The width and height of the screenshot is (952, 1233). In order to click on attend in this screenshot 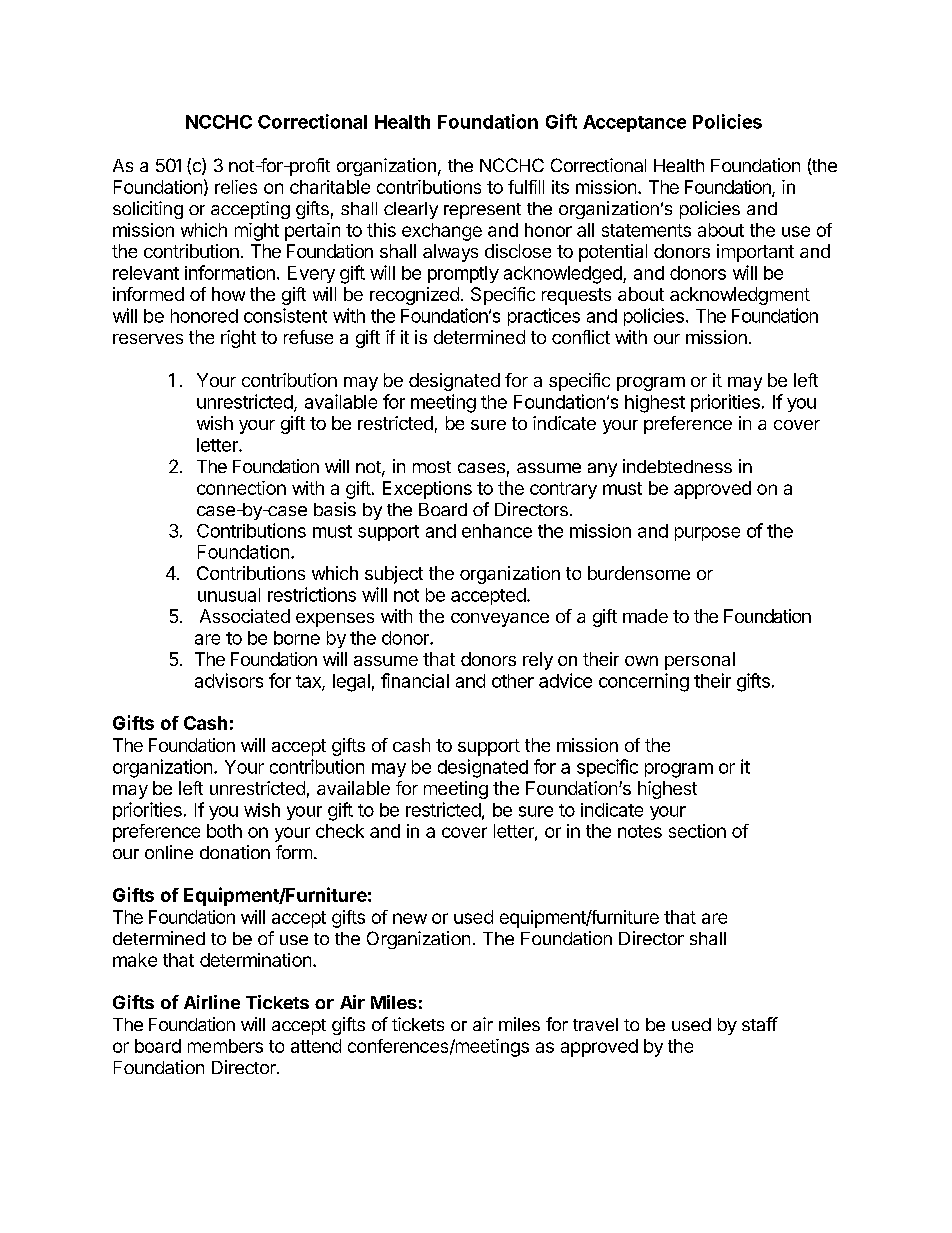, I will do `click(316, 1046)`.
